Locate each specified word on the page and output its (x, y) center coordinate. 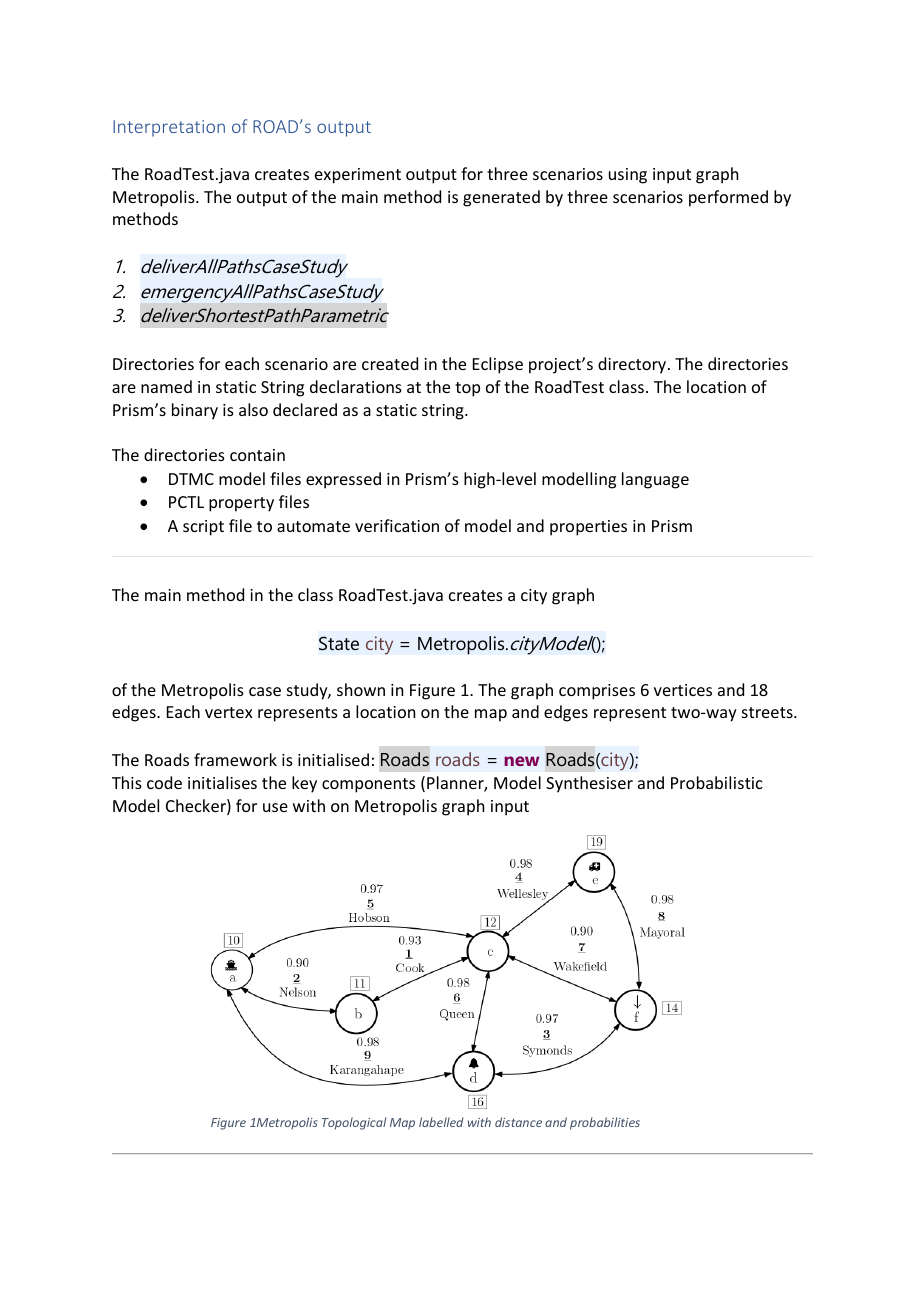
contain (257, 455)
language (655, 480)
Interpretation (169, 128)
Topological (354, 1123)
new (521, 761)
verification (397, 525)
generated (501, 198)
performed (728, 198)
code (164, 782)
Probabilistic (717, 782)
